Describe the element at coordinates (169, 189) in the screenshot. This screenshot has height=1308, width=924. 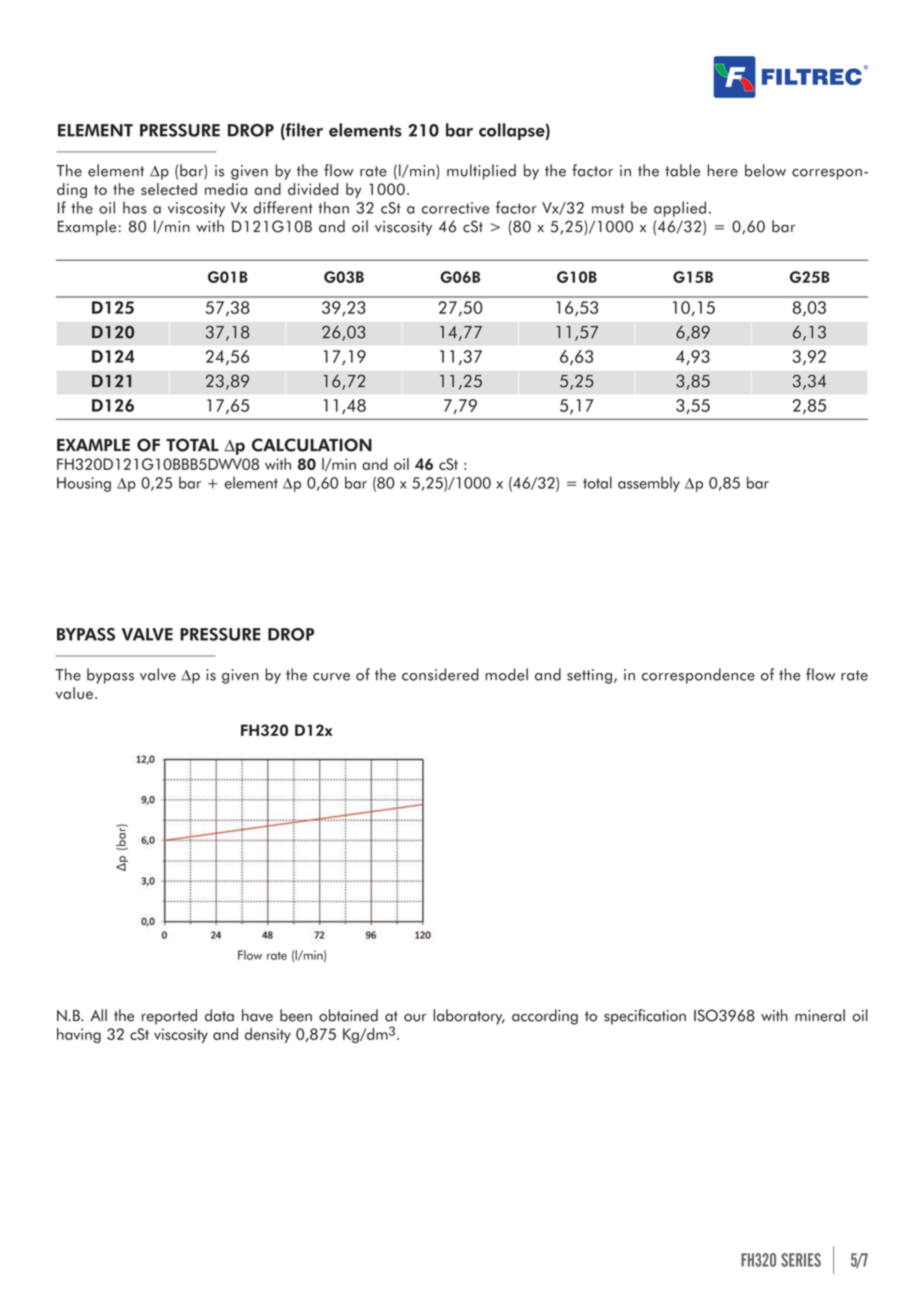
I see `selected` at that location.
